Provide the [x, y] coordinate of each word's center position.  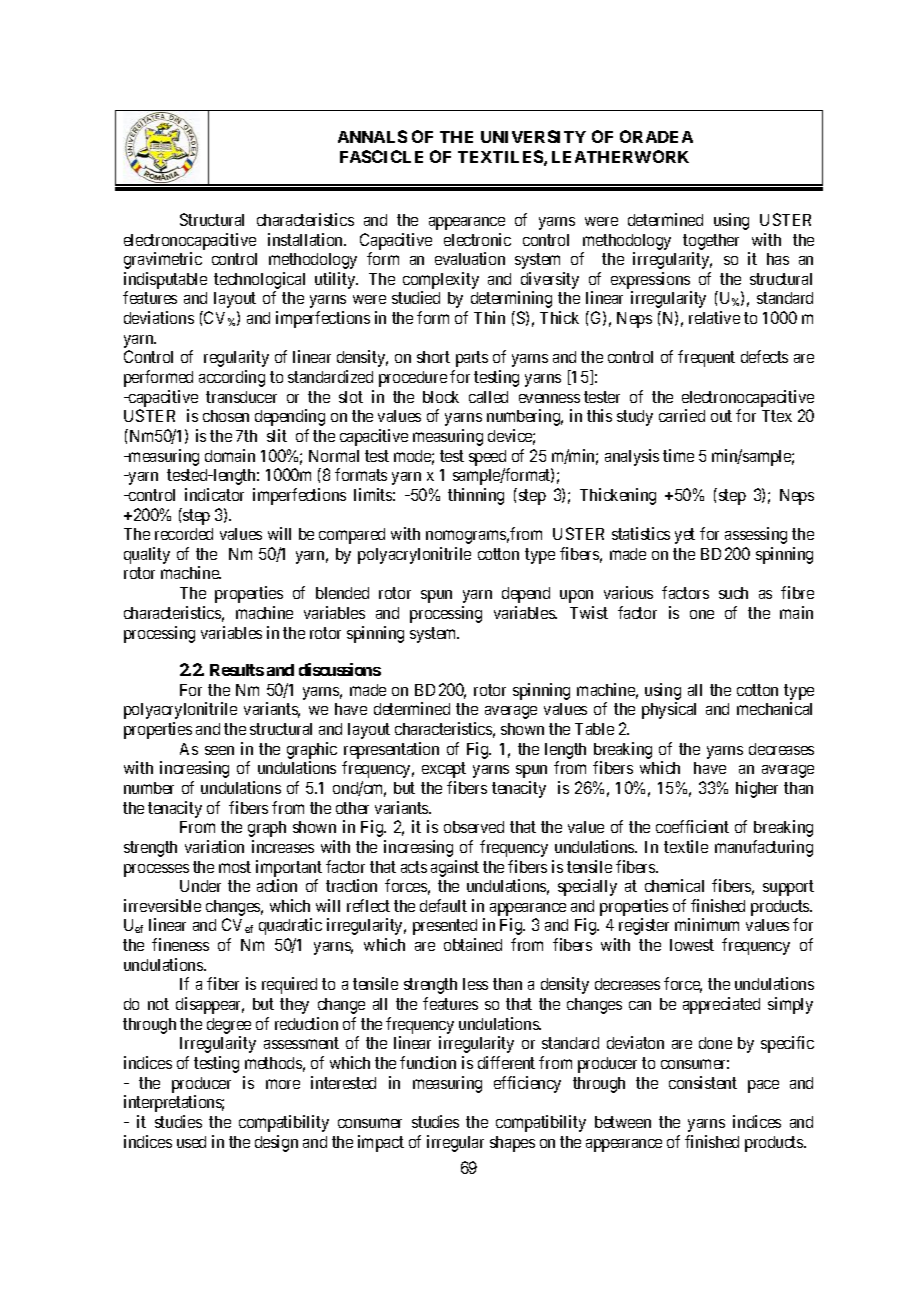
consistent [703, 1082]
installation [307, 239]
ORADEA [656, 136]
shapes [512, 1144]
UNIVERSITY [533, 136]
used [191, 1142]
